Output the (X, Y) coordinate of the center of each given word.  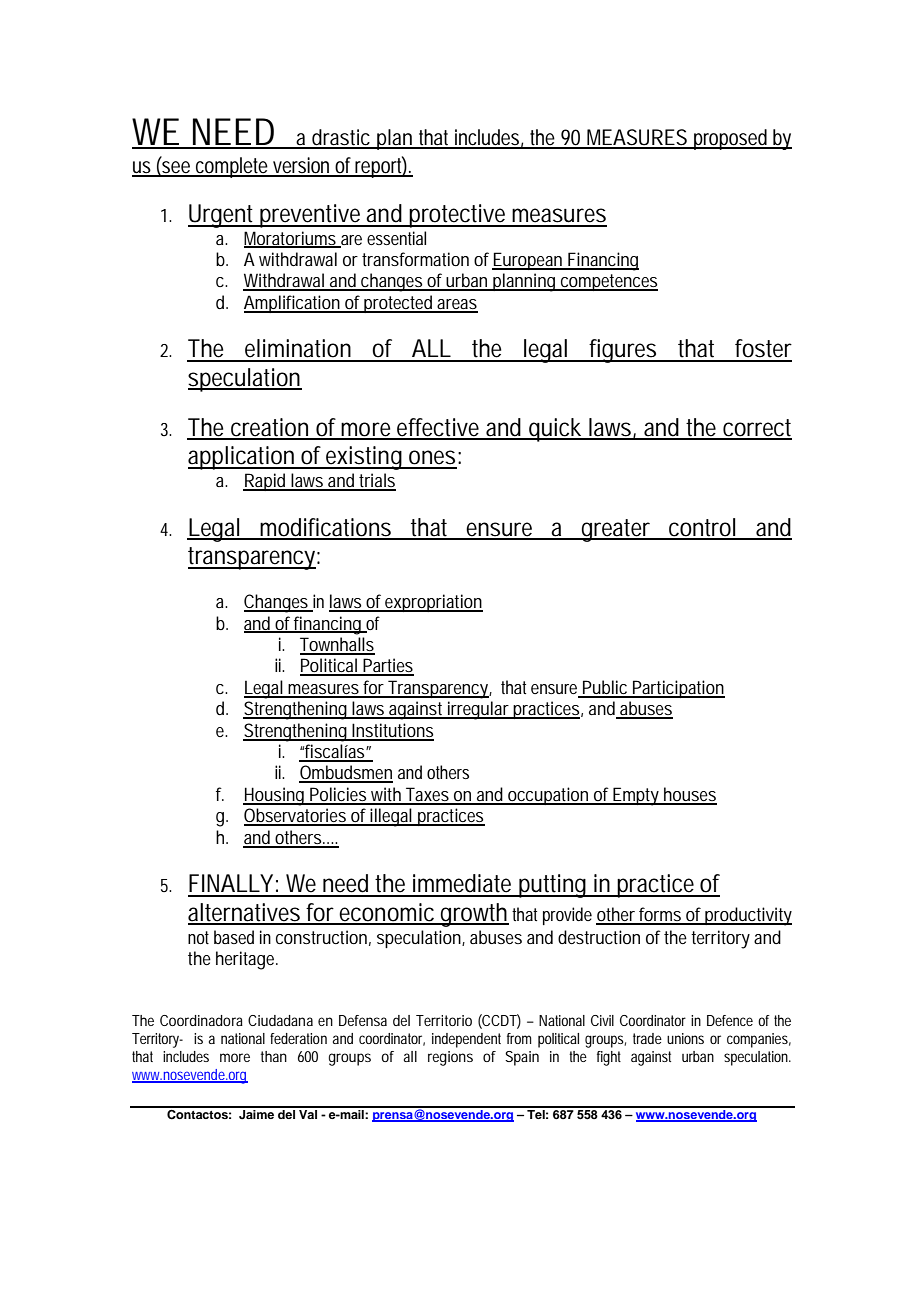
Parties (387, 666)
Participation (678, 689)
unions (685, 1038)
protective (458, 216)
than (274, 1056)
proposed (731, 139)
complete (232, 167)
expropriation (433, 603)
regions (450, 1058)
